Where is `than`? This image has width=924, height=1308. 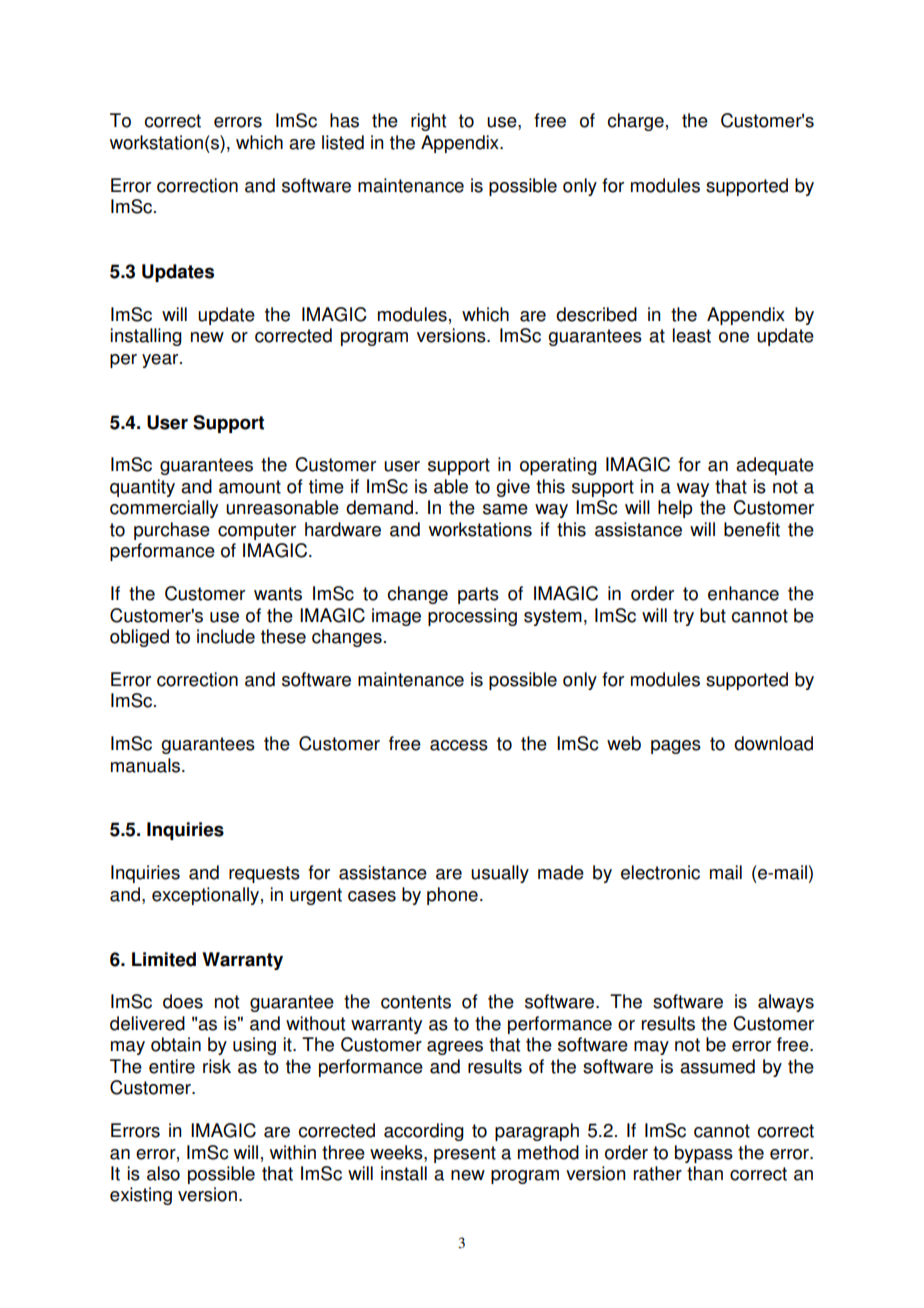
than is located at coordinates (705, 1173).
